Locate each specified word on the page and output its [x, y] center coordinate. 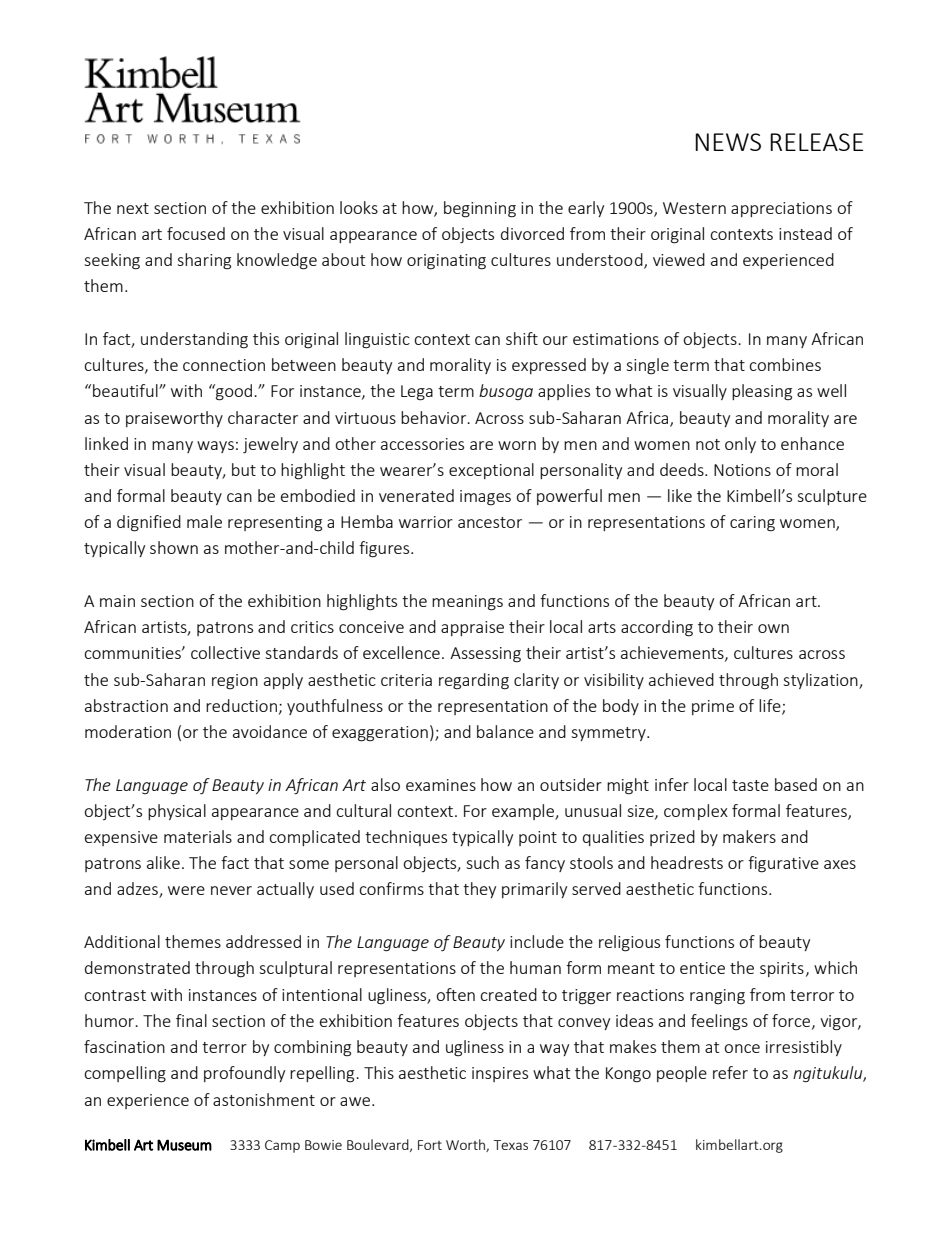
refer [730, 1072]
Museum [184, 1145]
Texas [510, 1145]
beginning [480, 209]
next [133, 208]
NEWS [728, 142]
